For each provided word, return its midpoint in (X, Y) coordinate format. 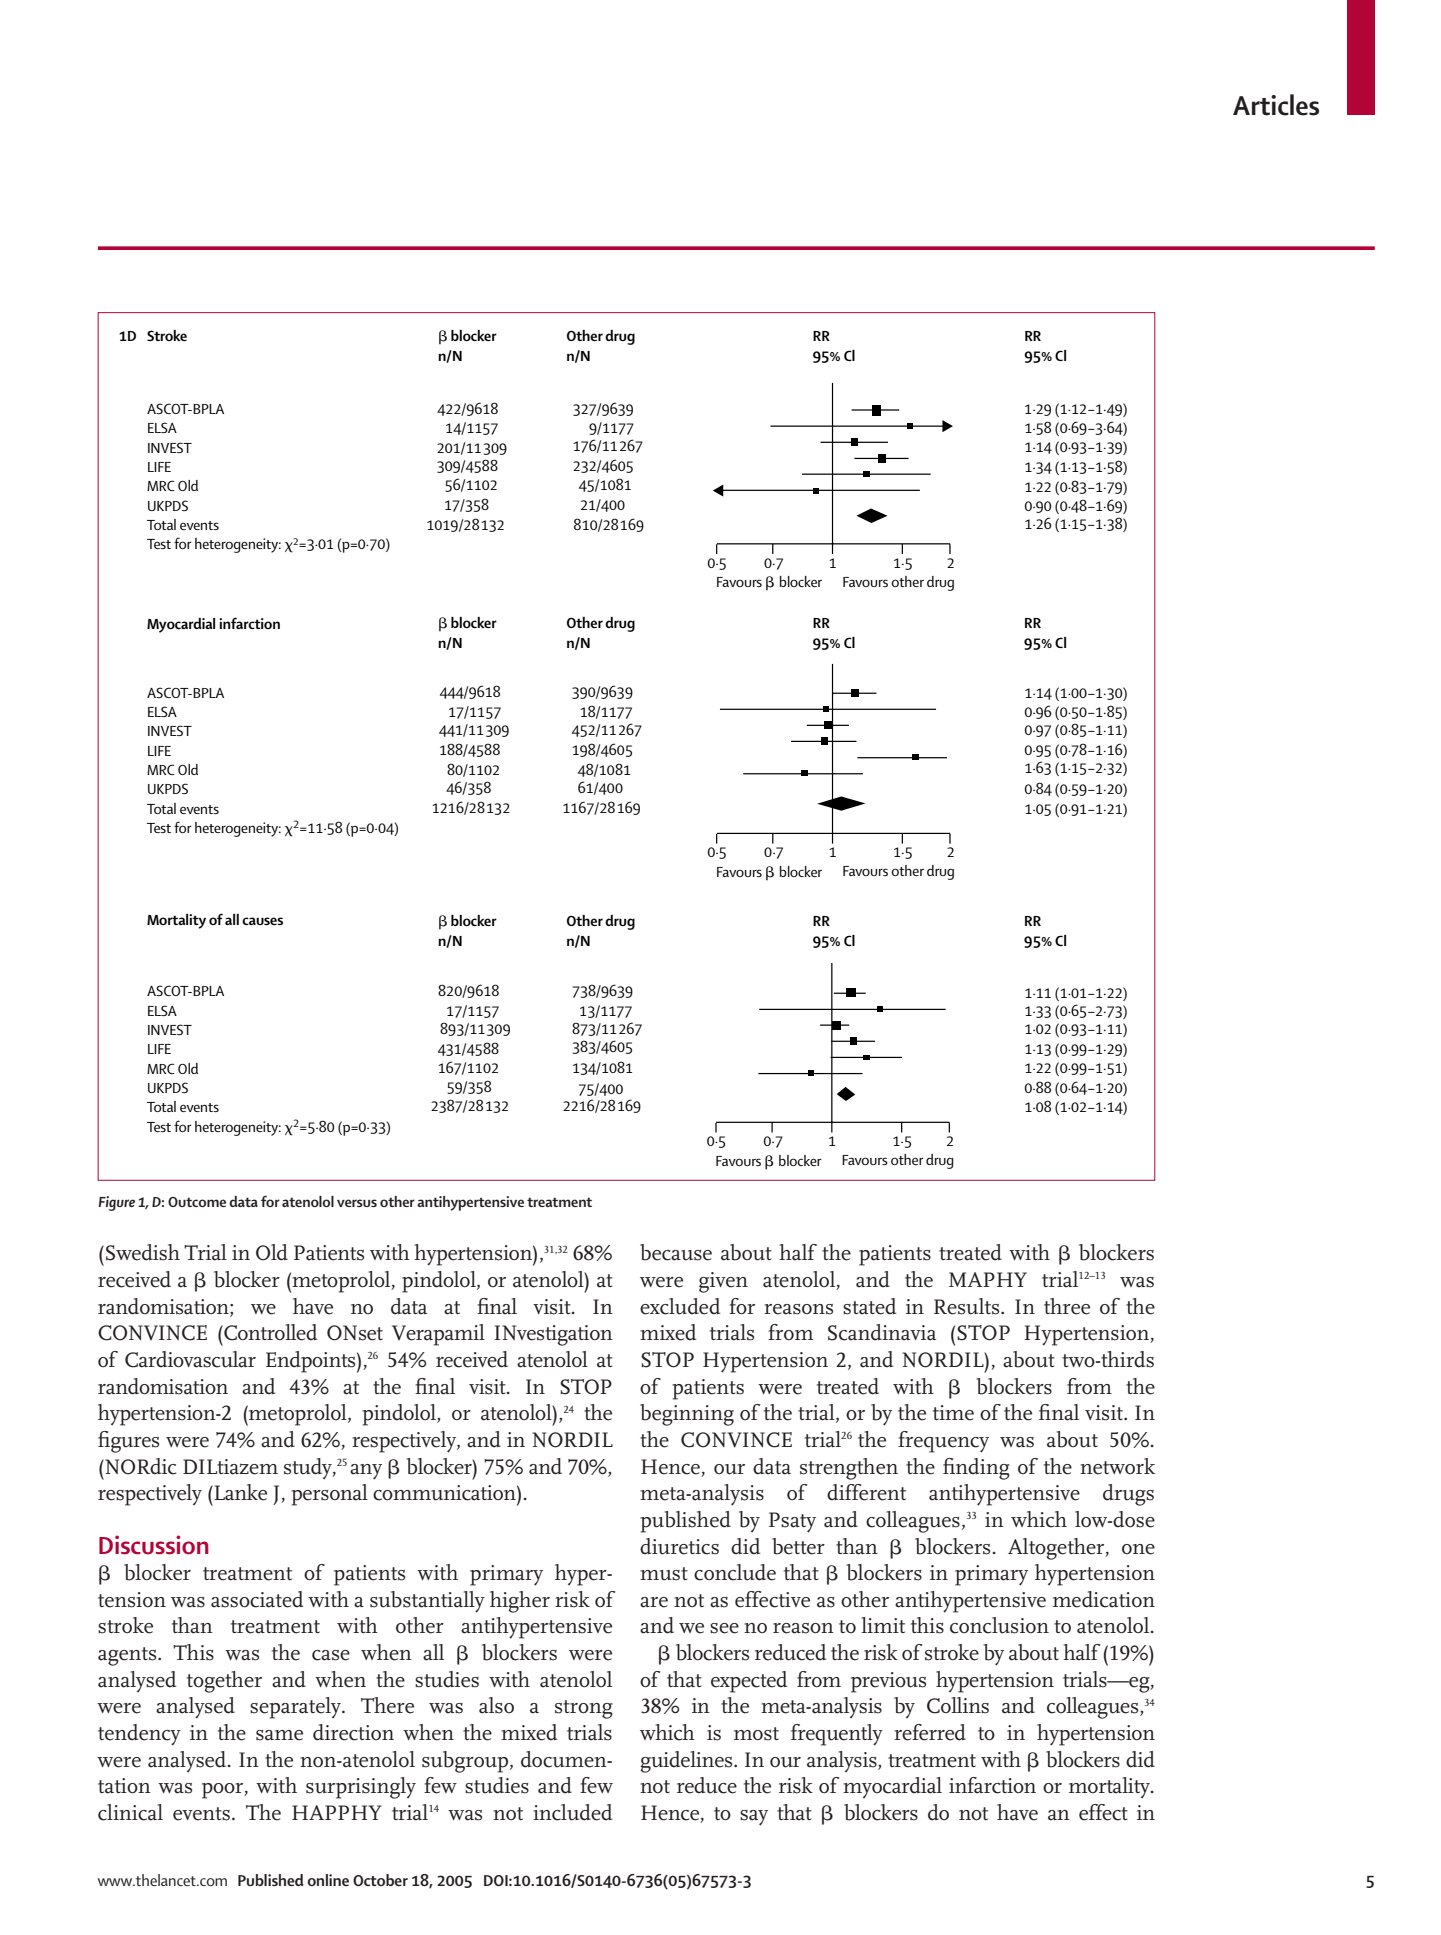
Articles (1276, 105)
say (754, 1818)
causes (262, 921)
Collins (958, 1705)
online (328, 1880)
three (1067, 1306)
